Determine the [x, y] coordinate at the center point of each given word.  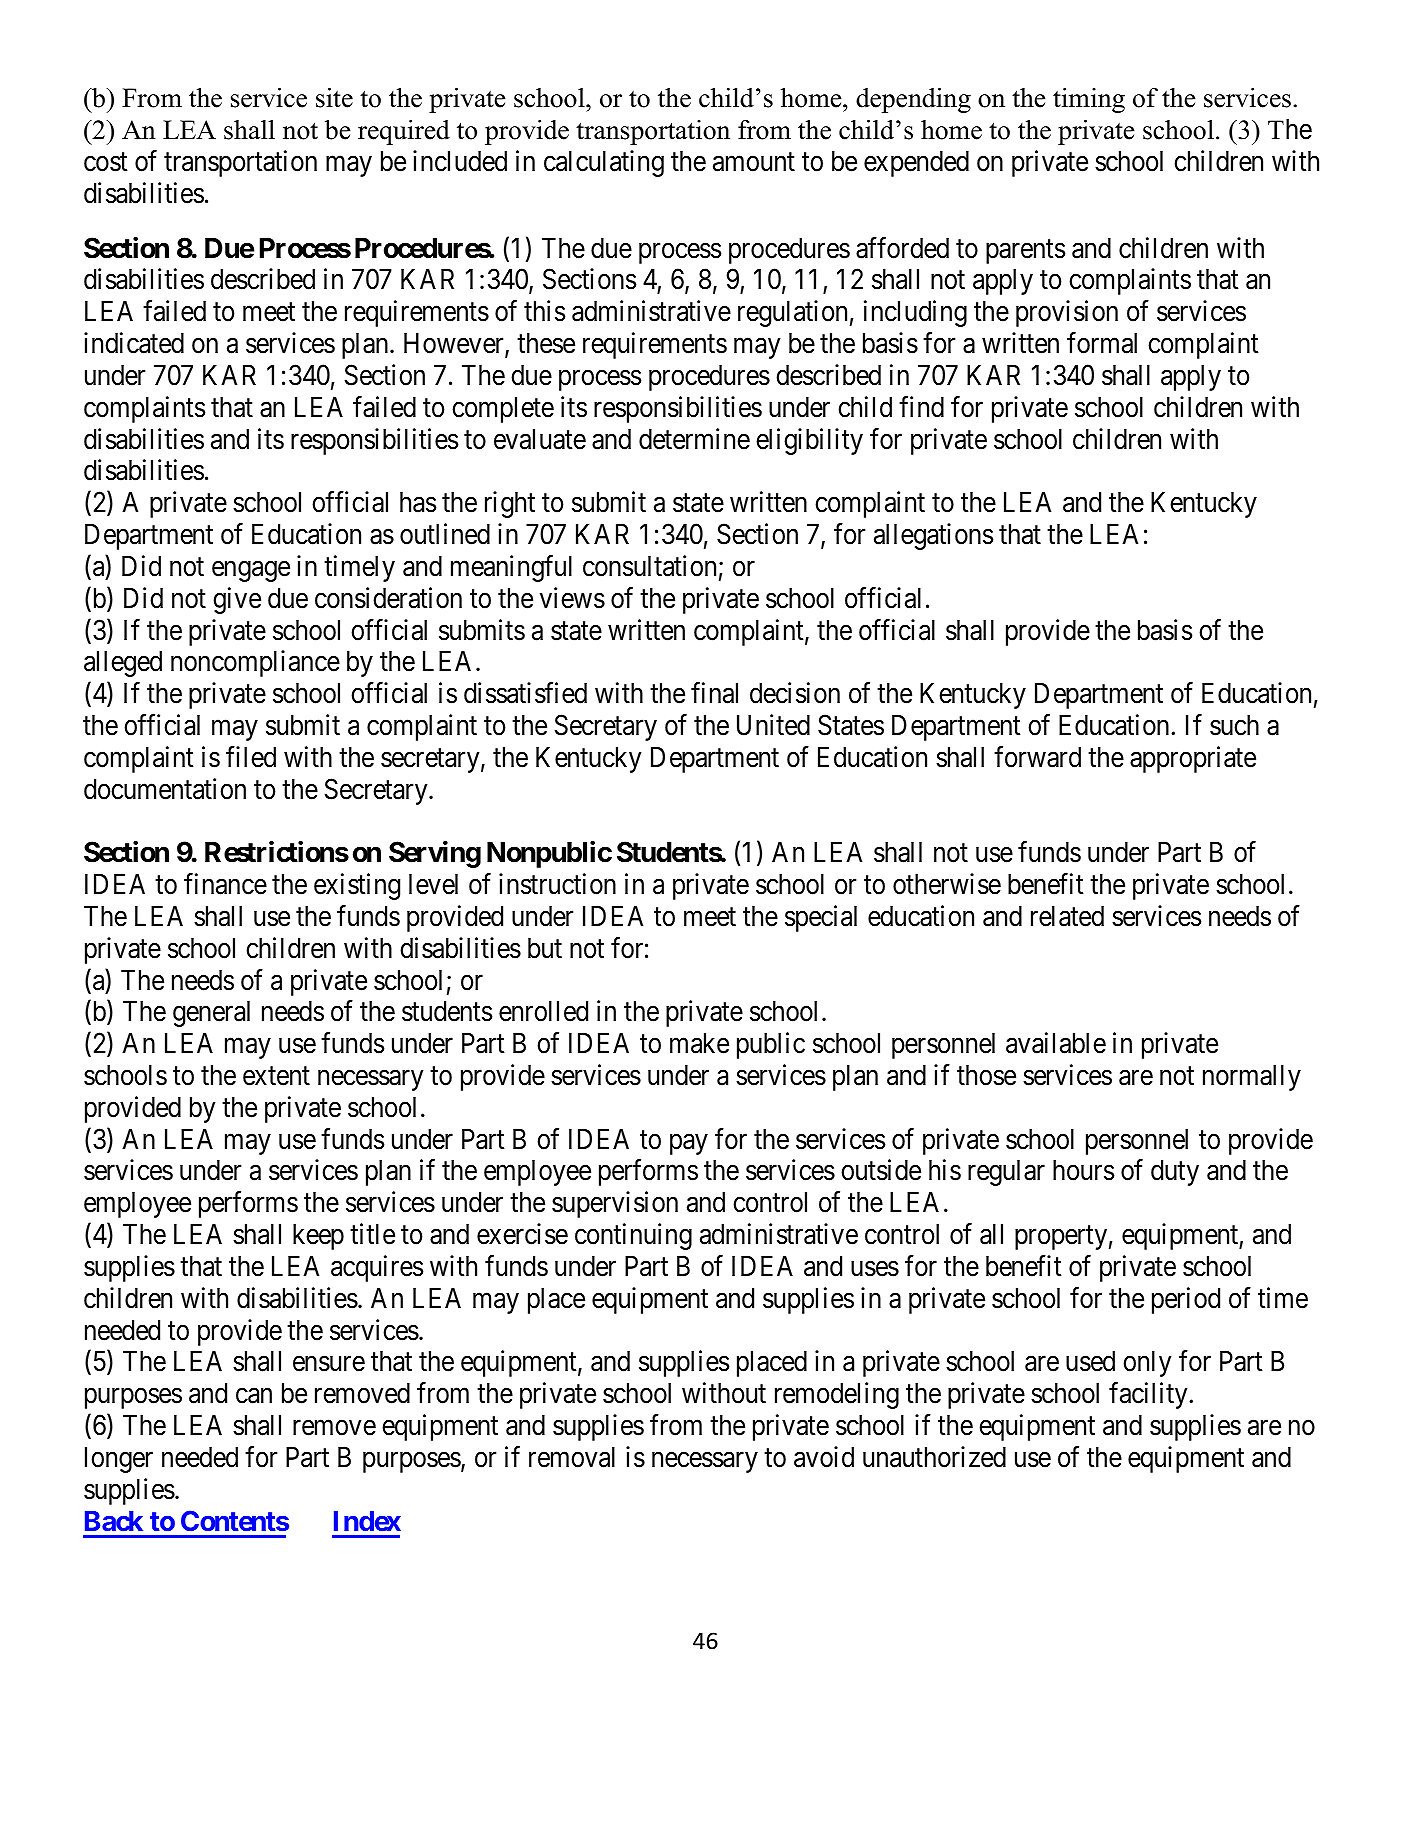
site [334, 98]
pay [689, 1144]
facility [1149, 1395]
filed [251, 757]
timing [1089, 100]
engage [251, 571]
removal [572, 1457]
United [773, 725]
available [1056, 1043]
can [254, 1396]
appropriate [1193, 759]
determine [694, 439]
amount [754, 162]
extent [276, 1076]
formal [1102, 343]
